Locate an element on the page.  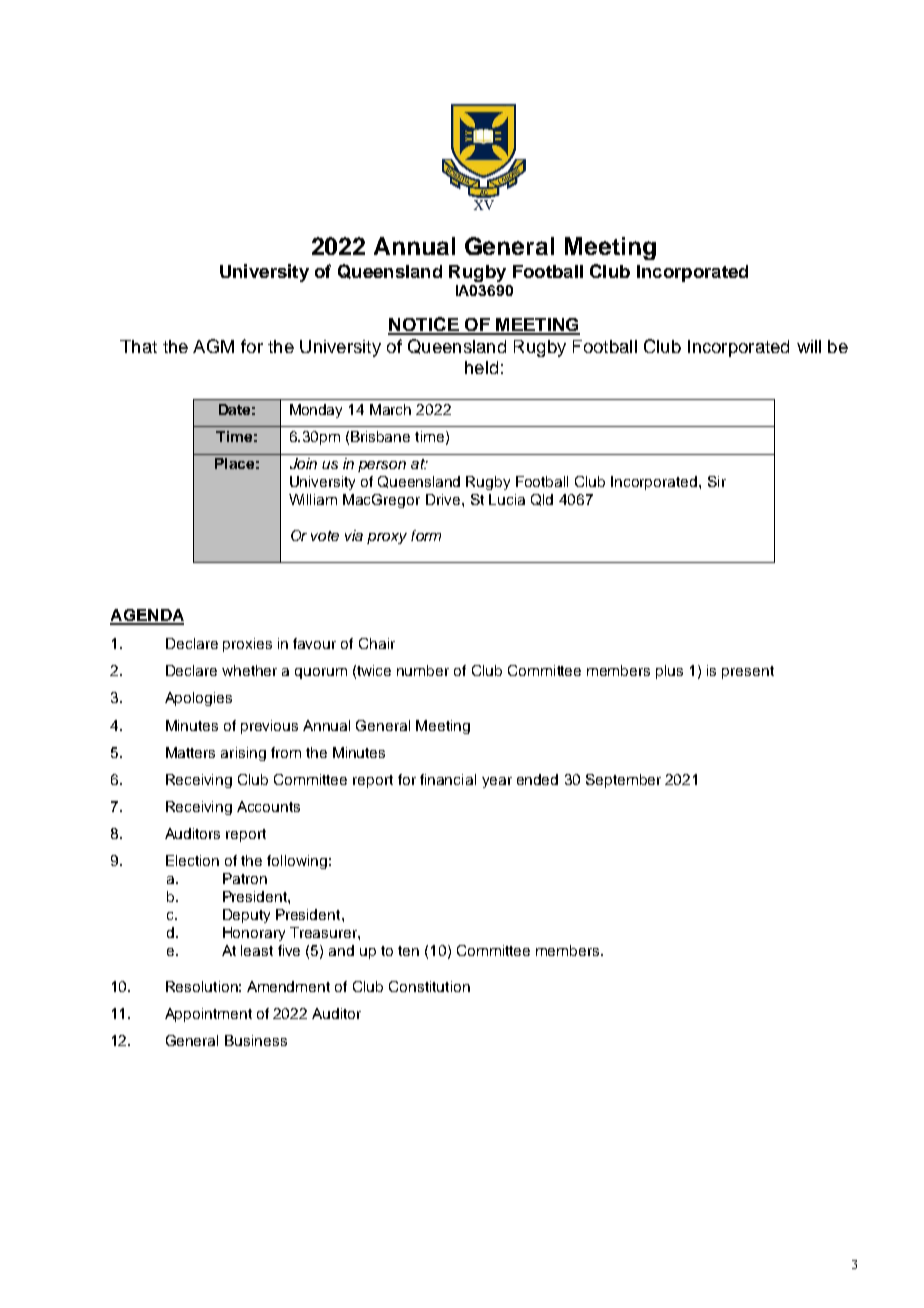
form is located at coordinates (426, 535).
